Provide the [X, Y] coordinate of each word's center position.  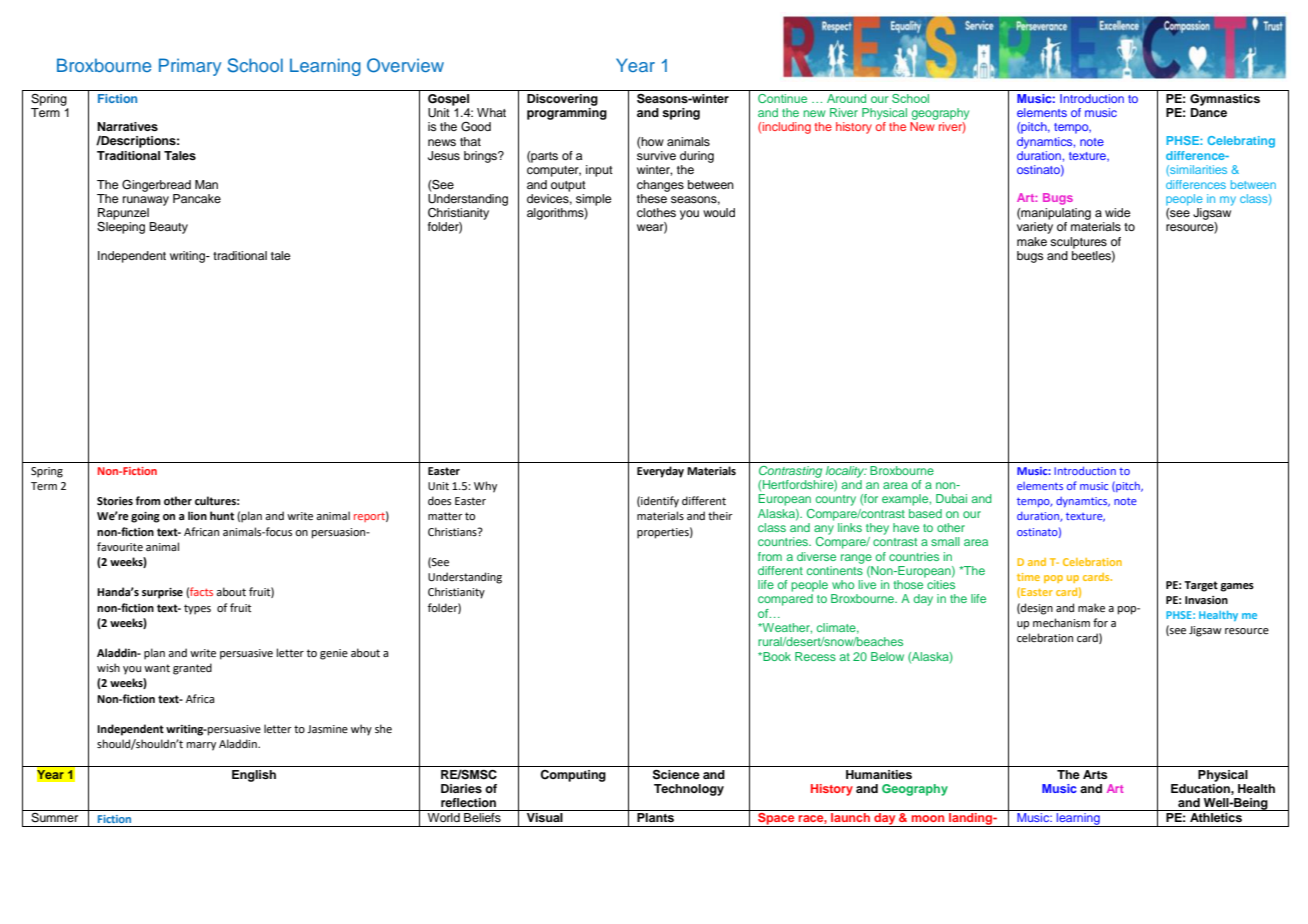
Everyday [660, 472]
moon [927, 818]
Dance [1209, 111]
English [254, 776]
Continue [782, 98]
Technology [689, 790]
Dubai [951, 498]
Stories [115, 501]
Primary [190, 67]
